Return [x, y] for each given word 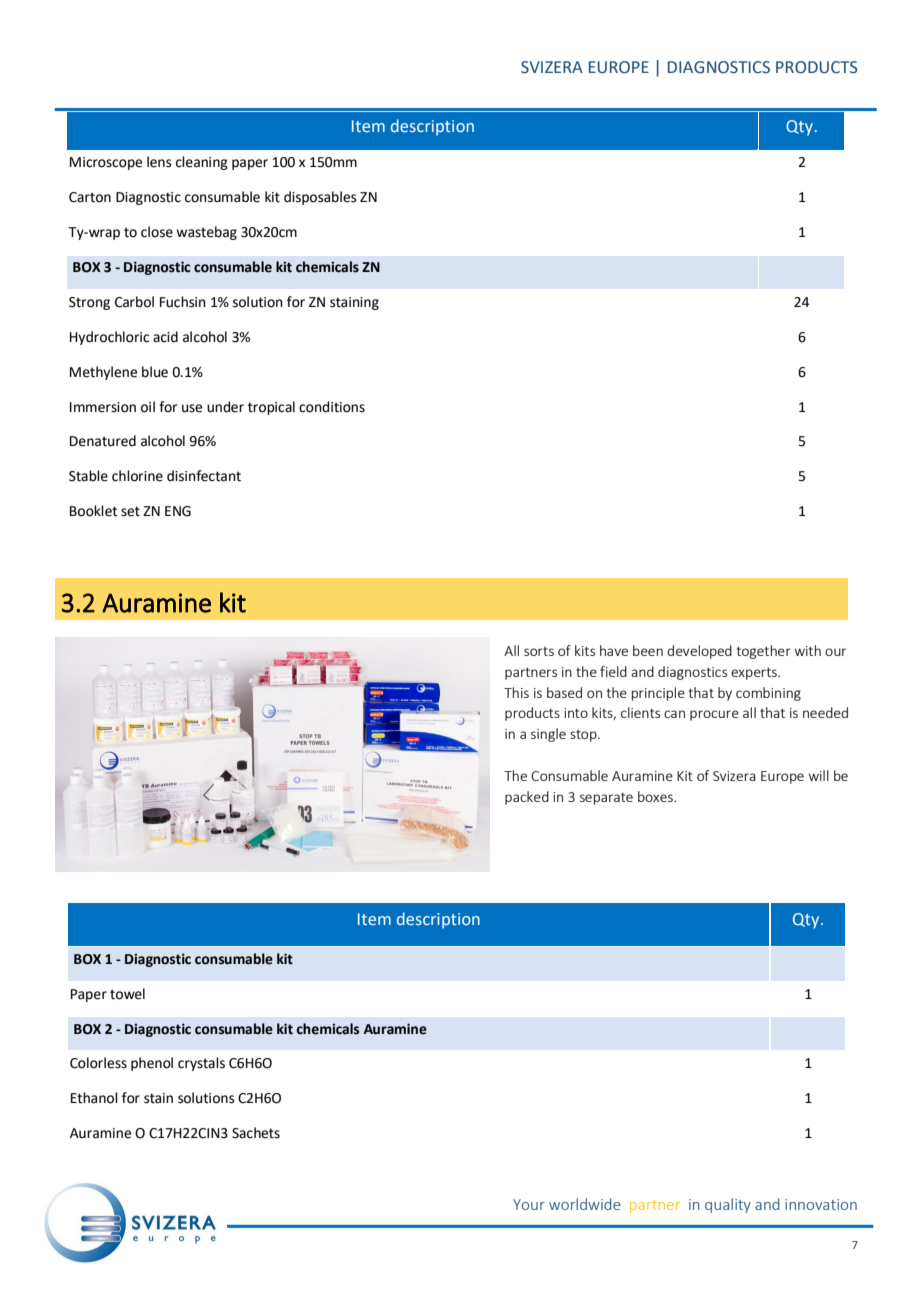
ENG [178, 511]
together [764, 652]
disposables [320, 198]
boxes [656, 796]
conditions [332, 407]
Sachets [256, 1133]
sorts [539, 651]
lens [159, 162]
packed [527, 798]
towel [127, 994]
